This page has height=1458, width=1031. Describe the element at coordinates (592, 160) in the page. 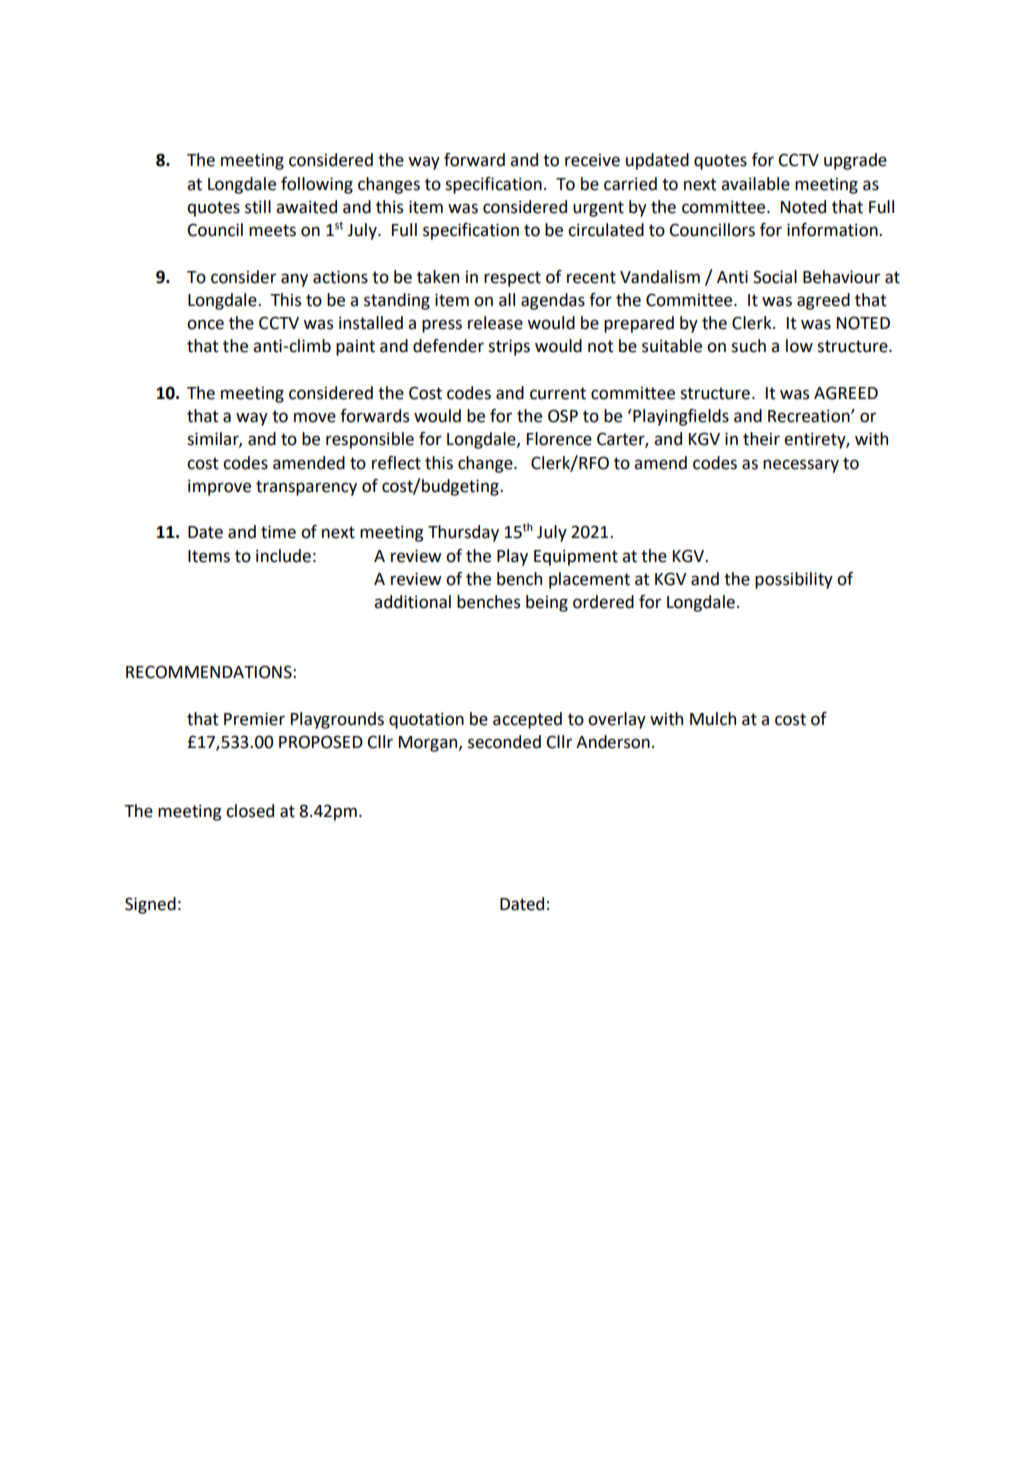

I see `receive` at that location.
